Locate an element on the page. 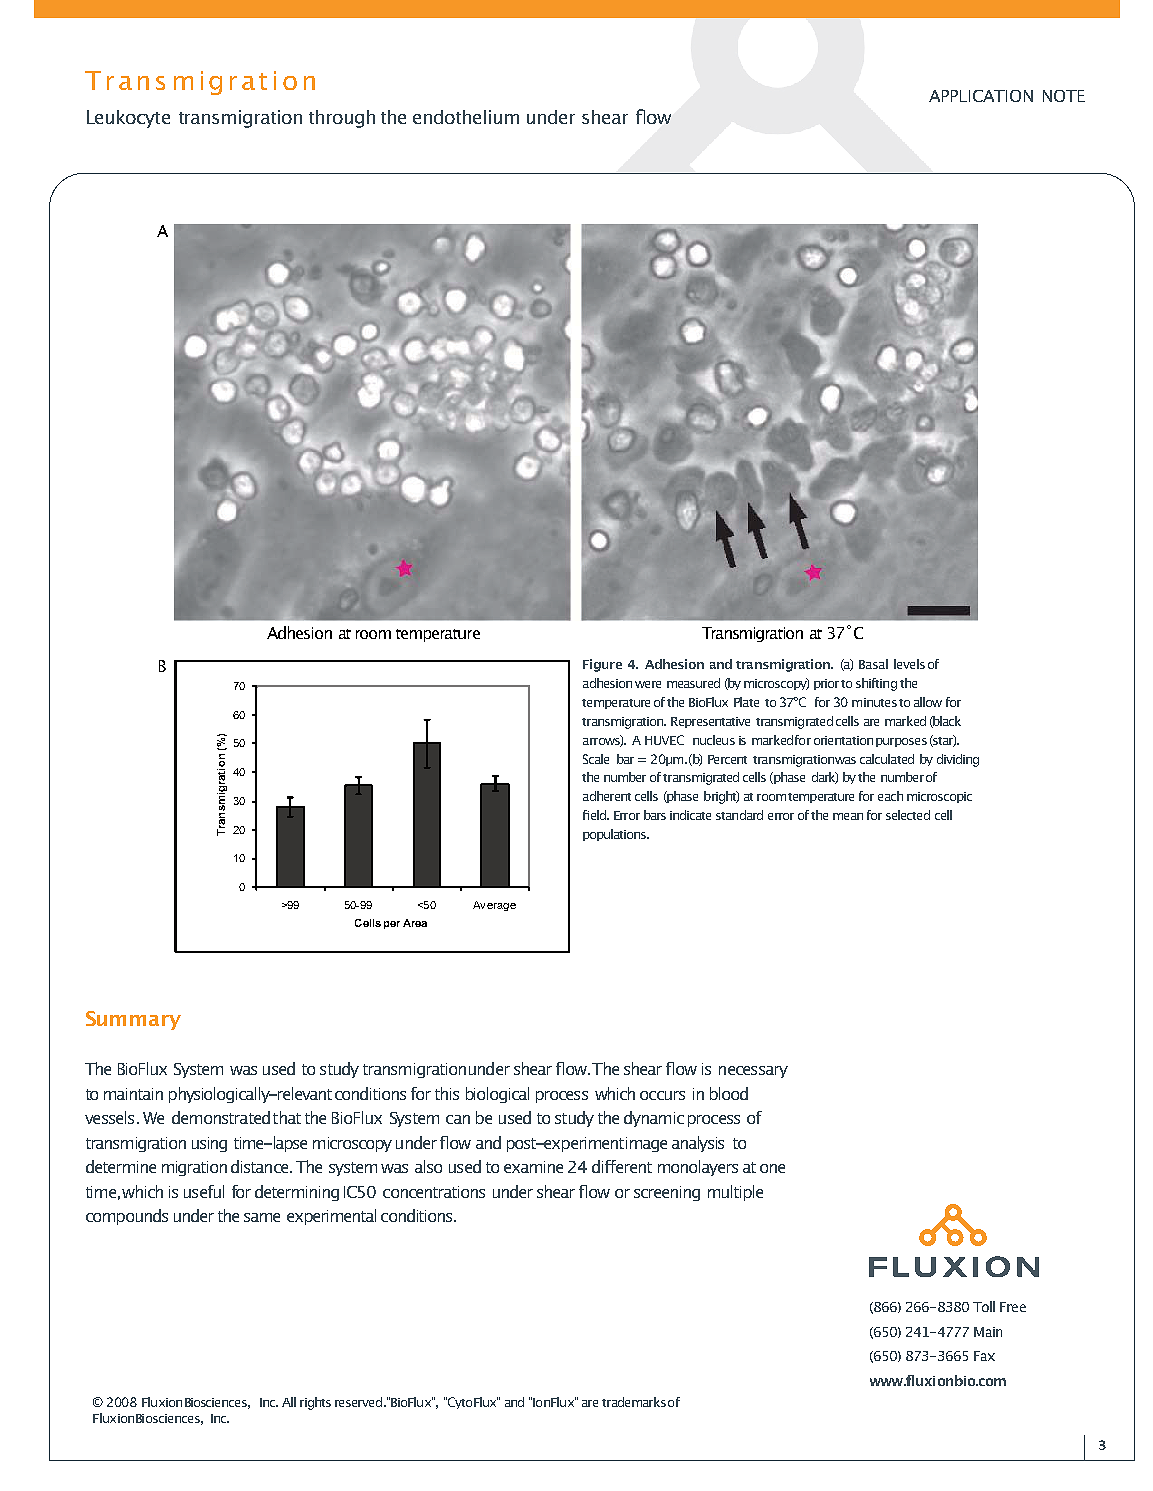  rights is located at coordinates (315, 1403).
